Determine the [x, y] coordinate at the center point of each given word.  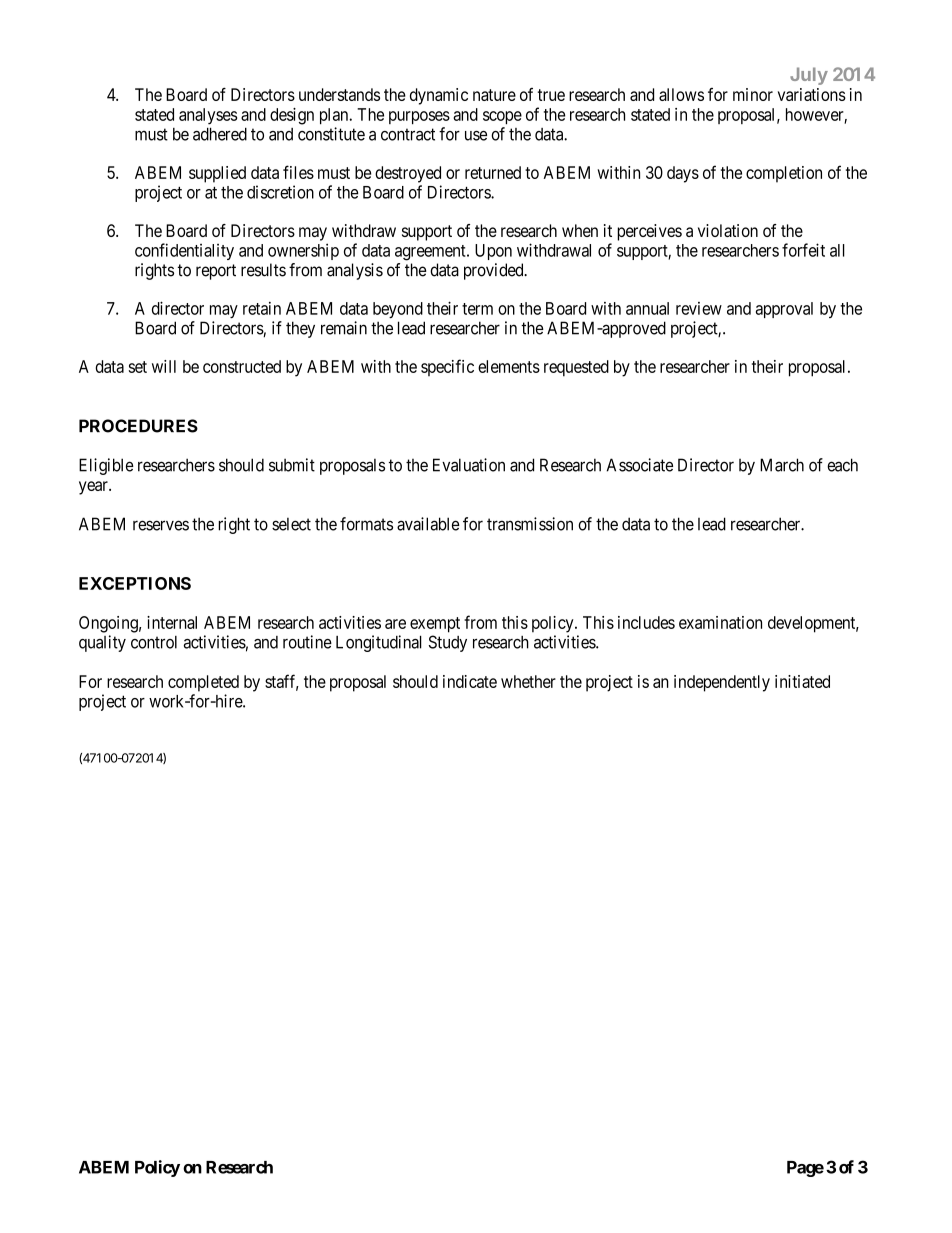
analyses [208, 116]
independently [722, 683]
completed [203, 683]
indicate [470, 681]
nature [494, 95]
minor [753, 94]
